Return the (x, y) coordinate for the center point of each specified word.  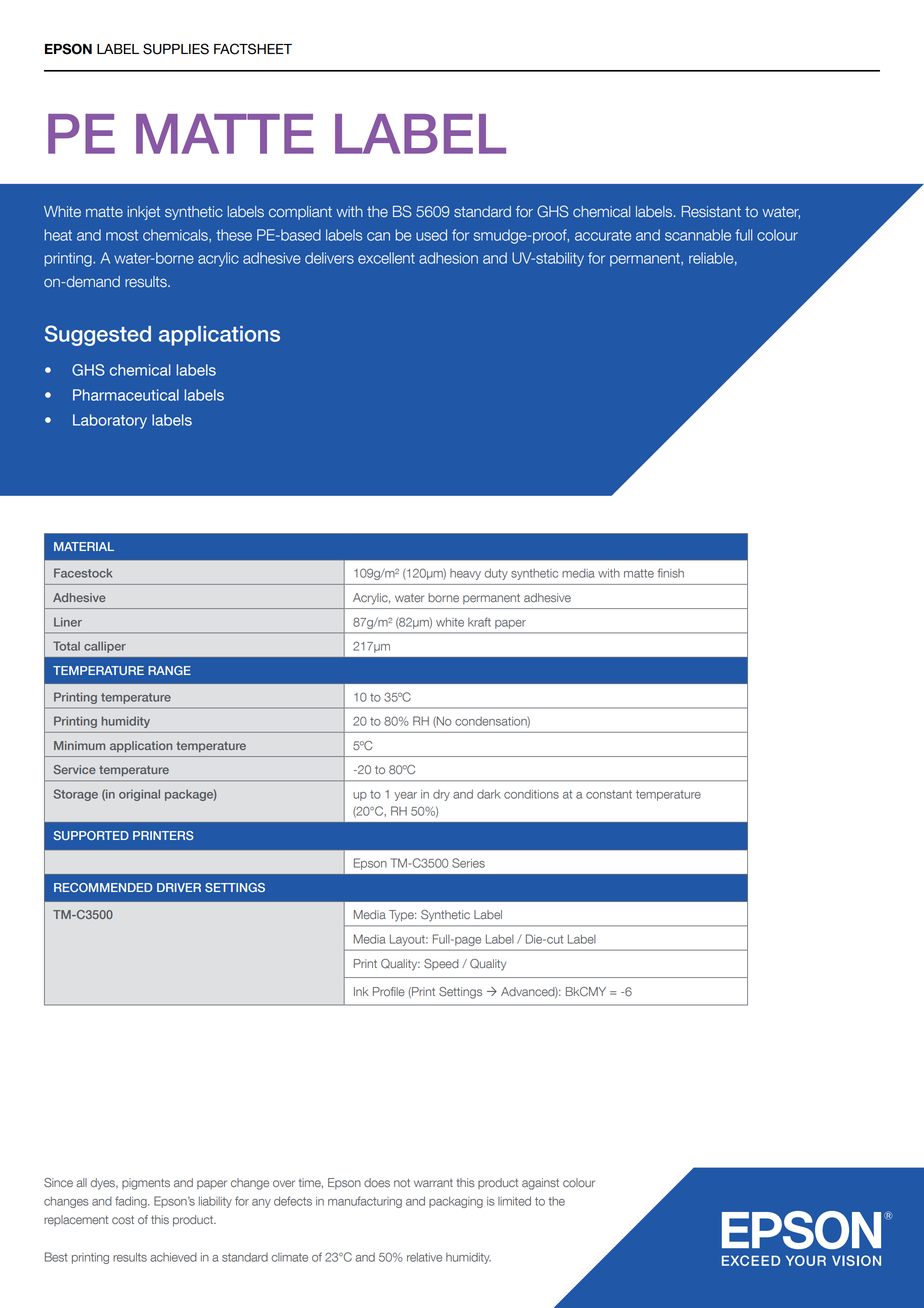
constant (609, 794)
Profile (389, 992)
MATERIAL (84, 546)
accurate (603, 235)
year (405, 796)
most (122, 235)
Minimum (79, 745)
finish (670, 573)
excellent (386, 258)
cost (123, 1220)
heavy (465, 574)
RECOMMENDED (103, 887)
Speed (441, 964)
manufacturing (365, 1202)
